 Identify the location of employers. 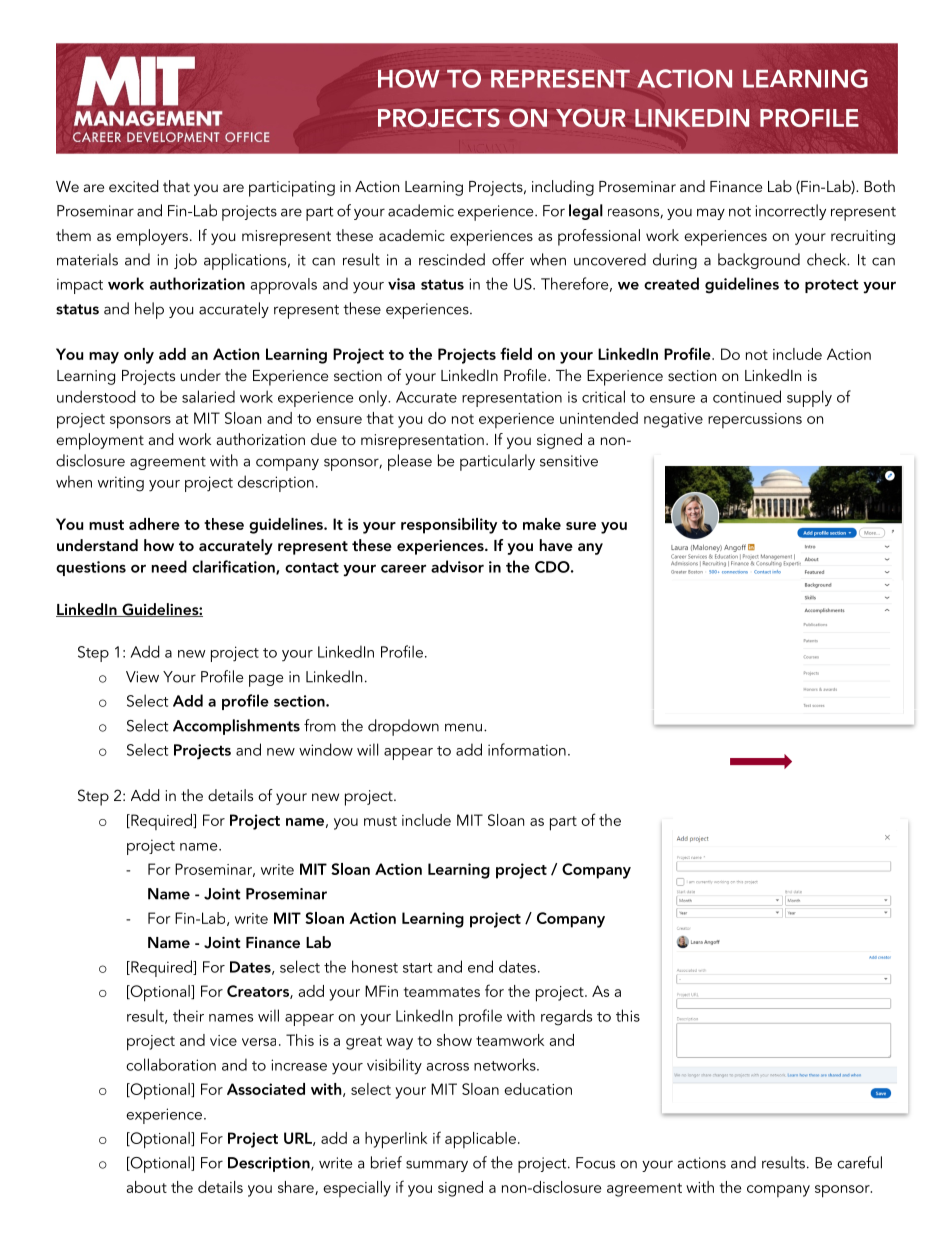
(152, 237).
